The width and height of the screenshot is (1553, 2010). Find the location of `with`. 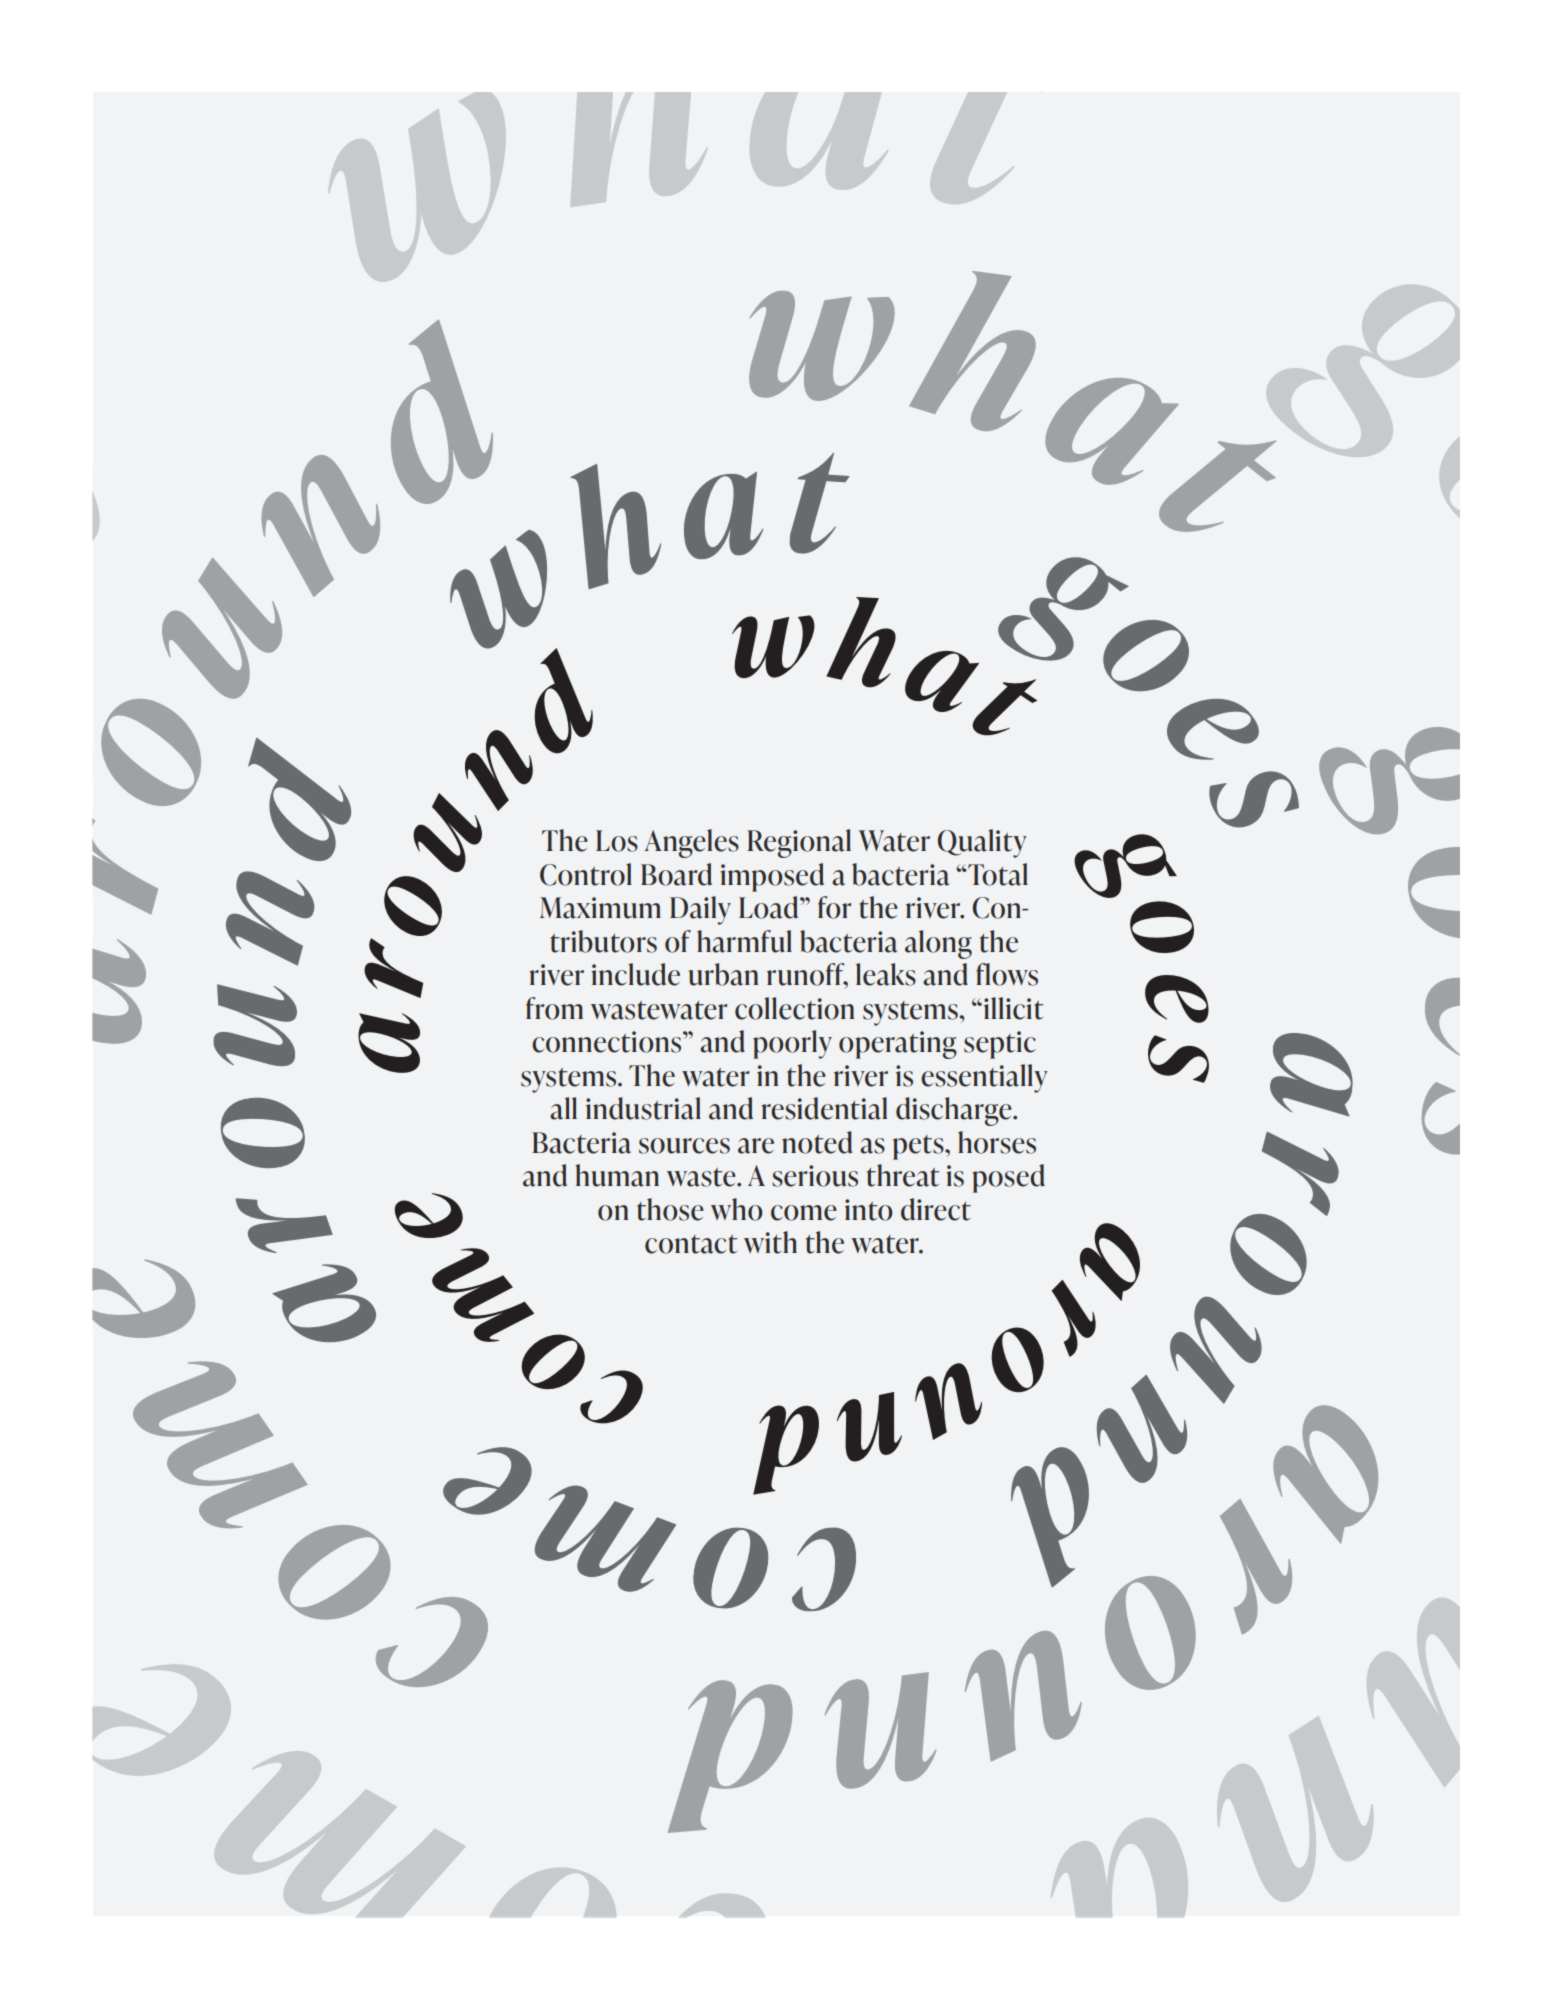

with is located at coordinates (770, 1242).
